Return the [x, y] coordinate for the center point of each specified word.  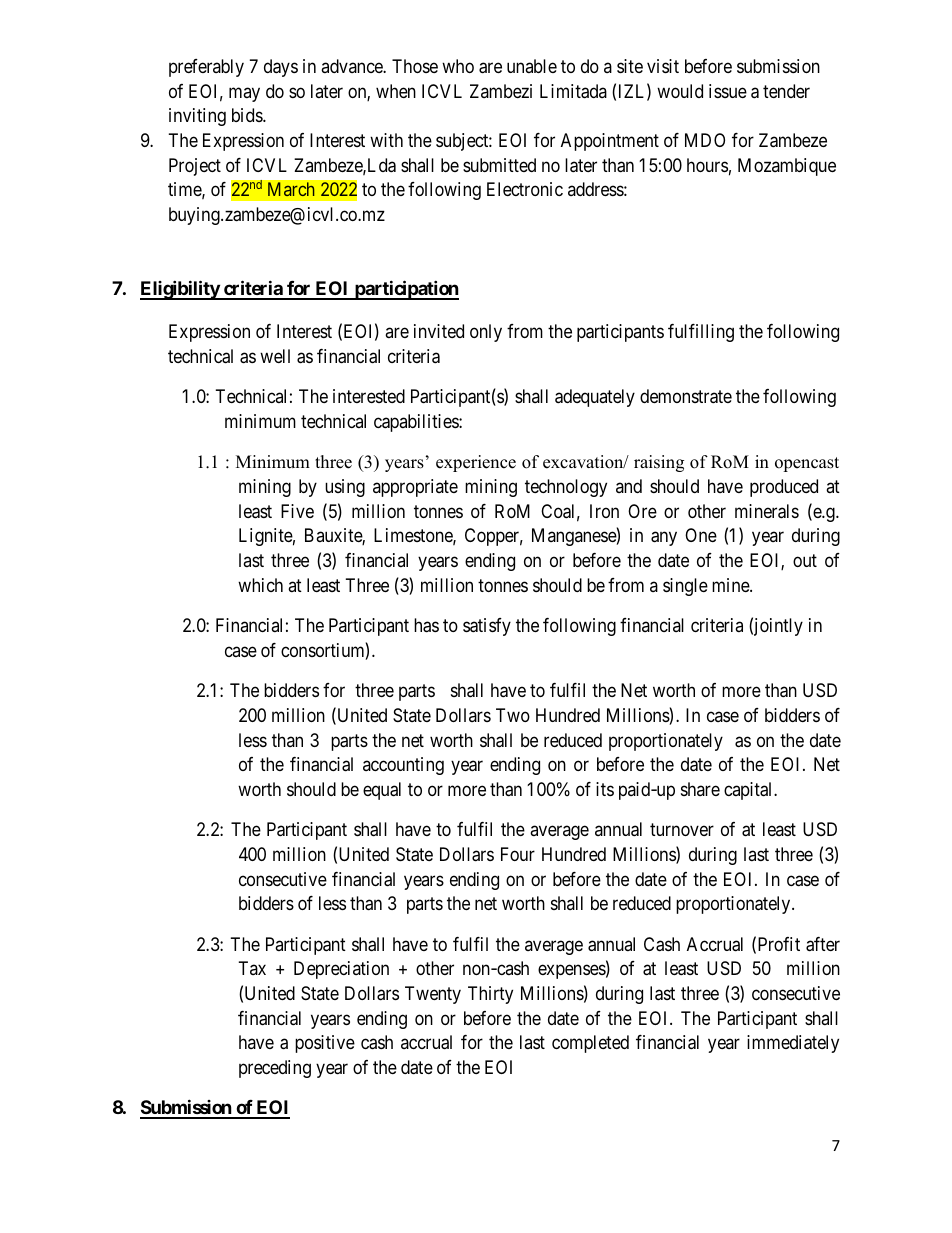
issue [728, 91]
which [260, 585]
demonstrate [686, 396]
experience [476, 463]
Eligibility [180, 290]
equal [382, 791]
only [486, 333]
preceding [275, 1069]
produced [784, 488]
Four [518, 854]
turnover [682, 829]
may [244, 94]
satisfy [487, 627]
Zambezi [501, 91]
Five [297, 511]
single [685, 587]
